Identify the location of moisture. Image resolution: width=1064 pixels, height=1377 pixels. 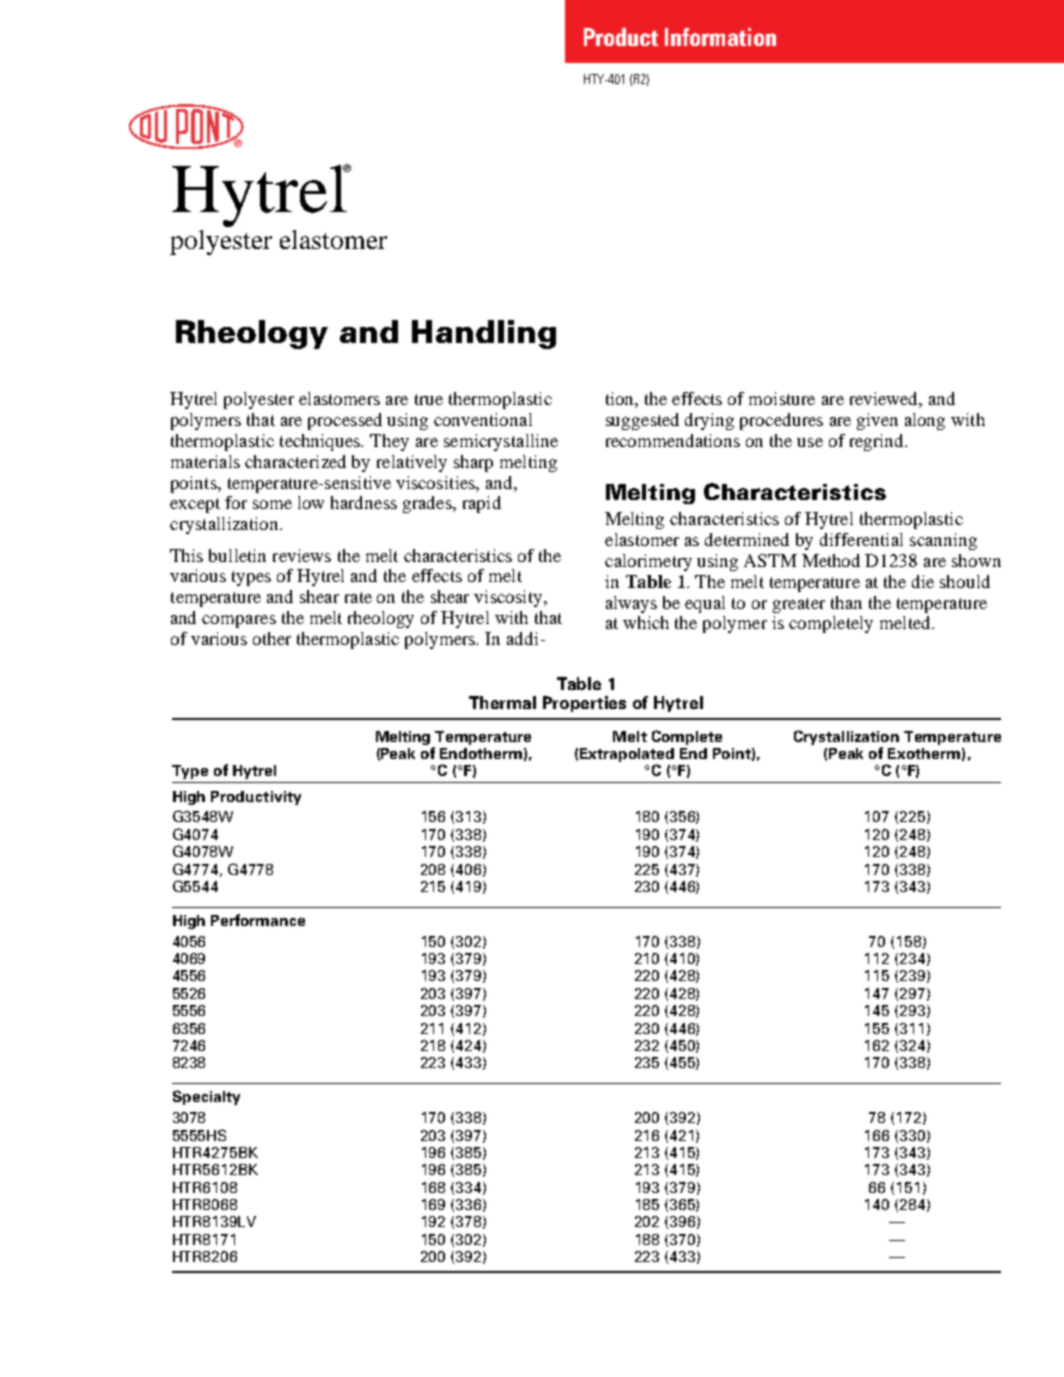
(782, 398).
